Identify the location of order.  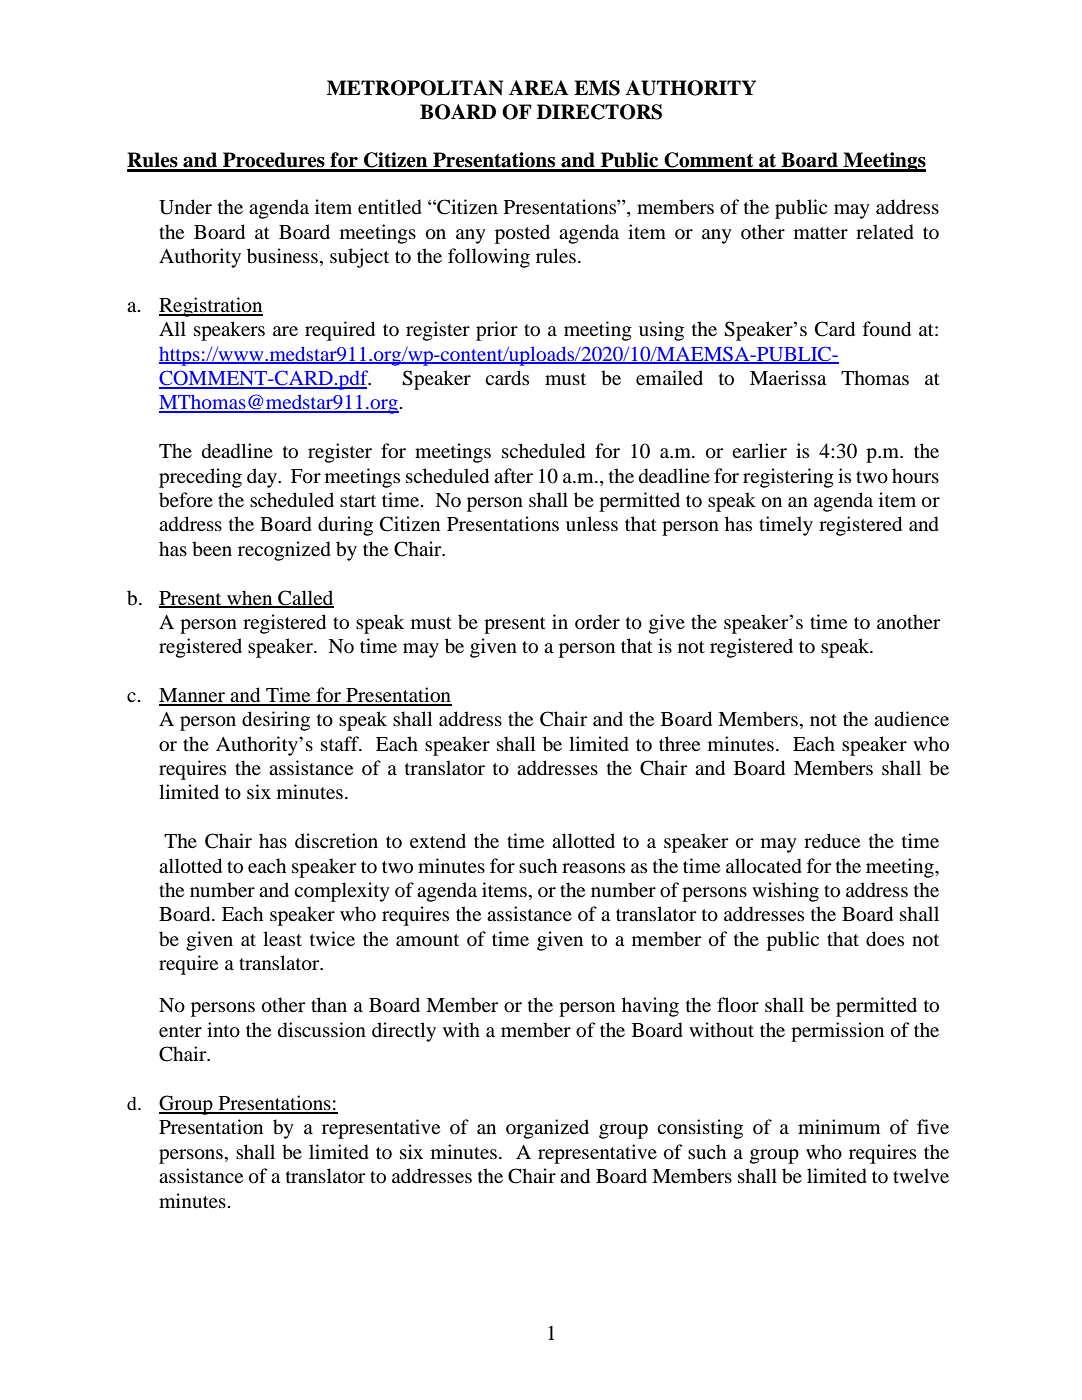
(597, 622).
